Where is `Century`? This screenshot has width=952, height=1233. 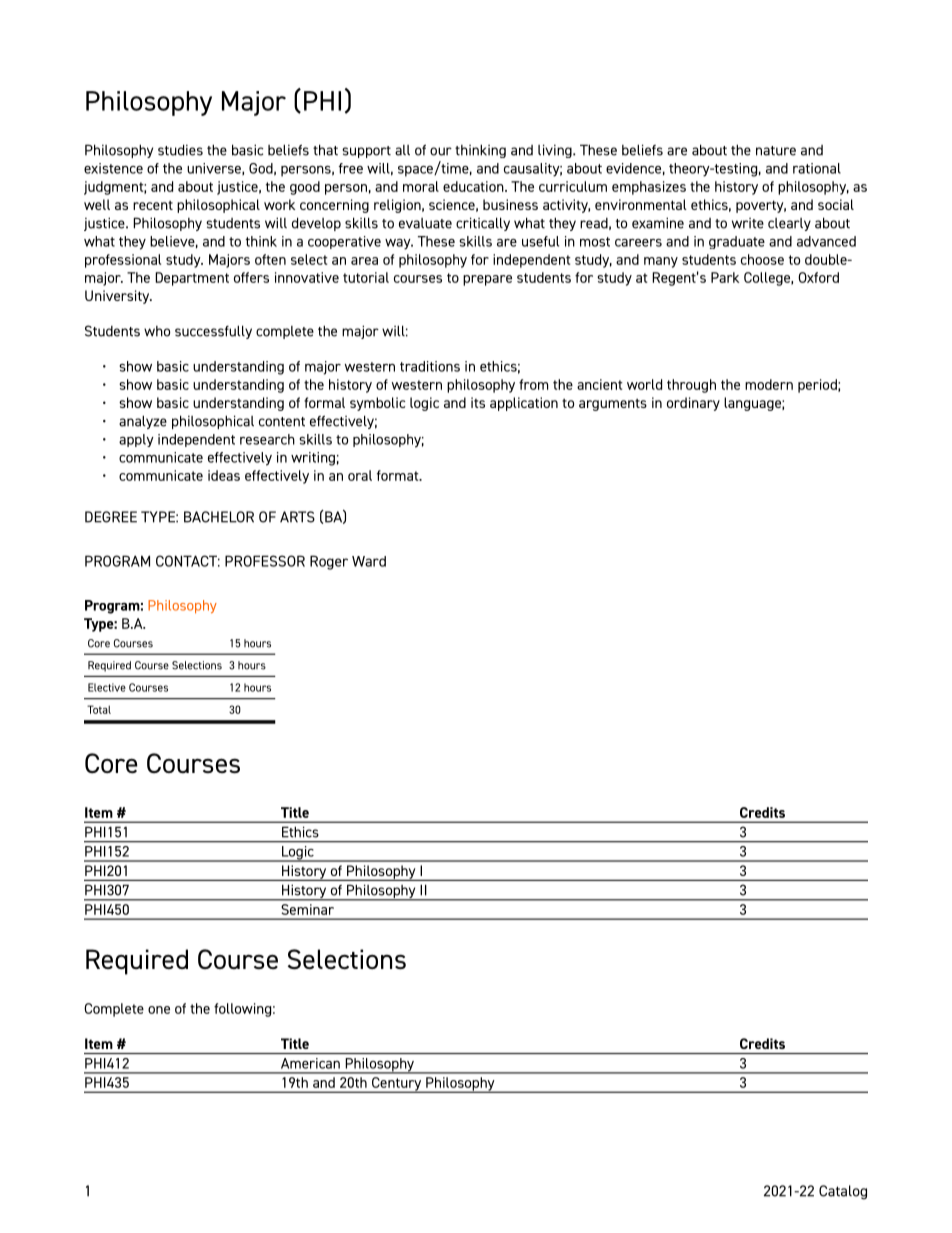
Century is located at coordinates (397, 1085).
